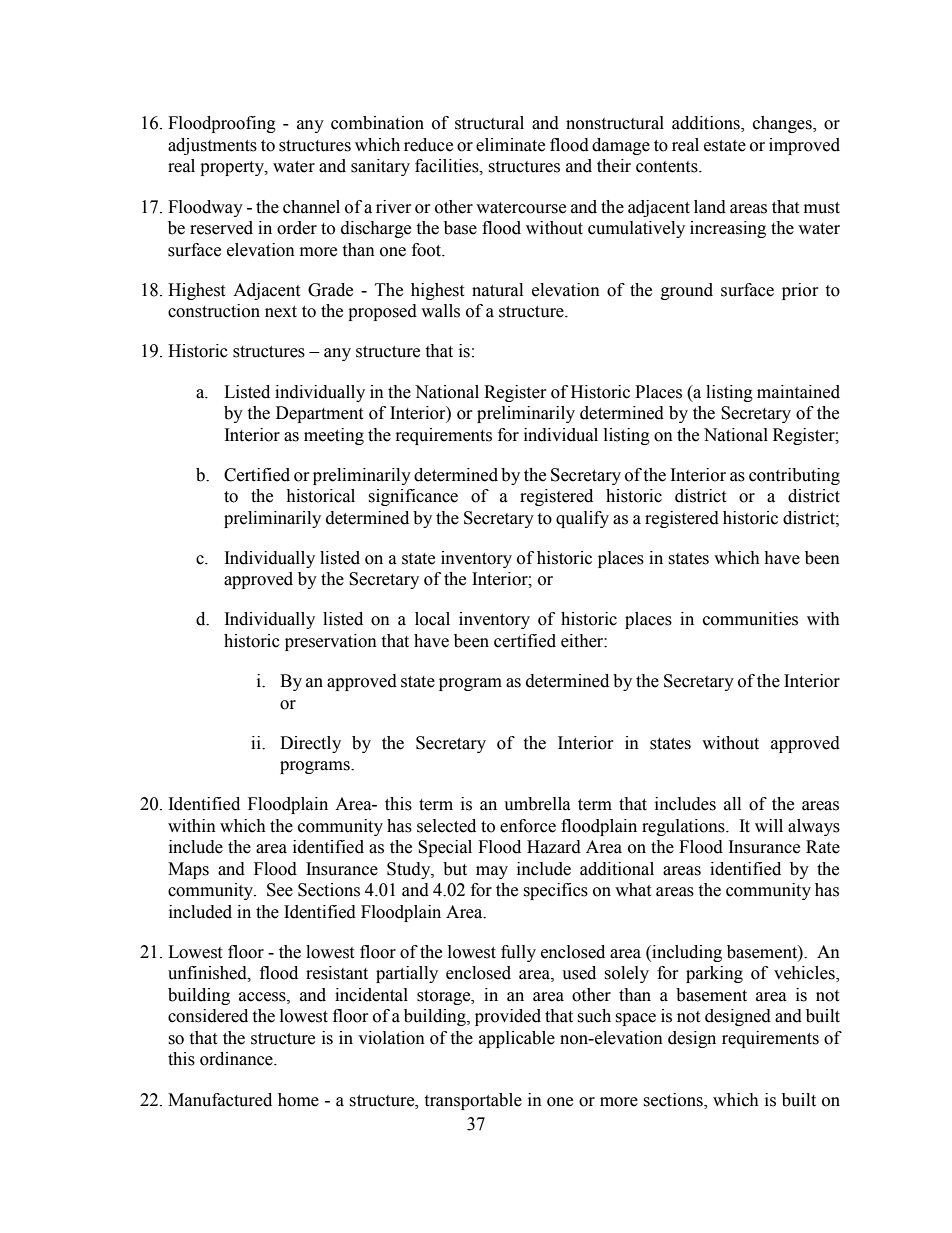 The image size is (952, 1233). I want to click on space, so click(635, 1019).
